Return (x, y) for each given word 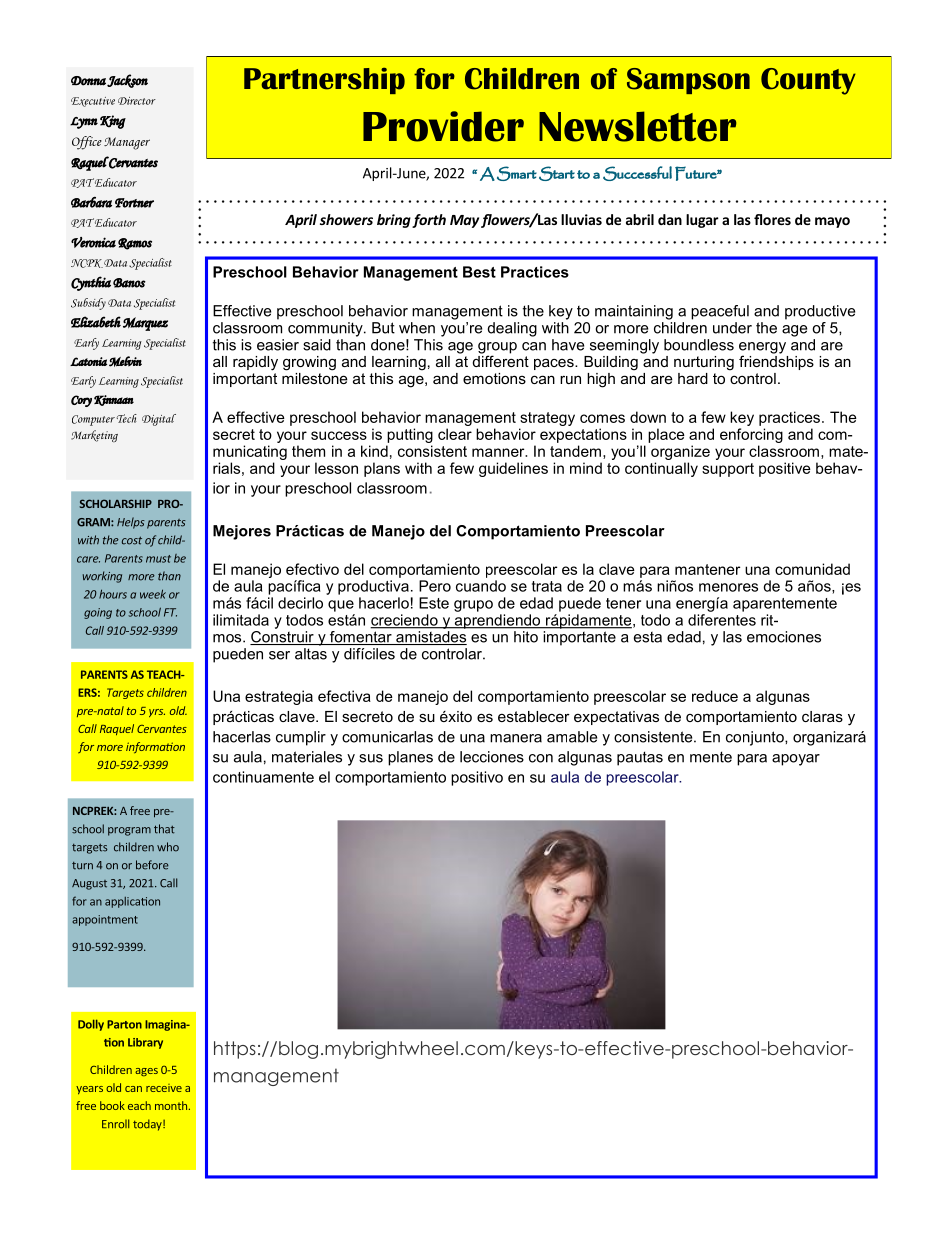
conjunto (756, 738)
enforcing (751, 435)
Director (137, 101)
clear (455, 434)
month (171, 1105)
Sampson (688, 81)
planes (410, 758)
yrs (157, 713)
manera (516, 738)
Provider (443, 126)
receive (164, 1088)
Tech (127, 418)
